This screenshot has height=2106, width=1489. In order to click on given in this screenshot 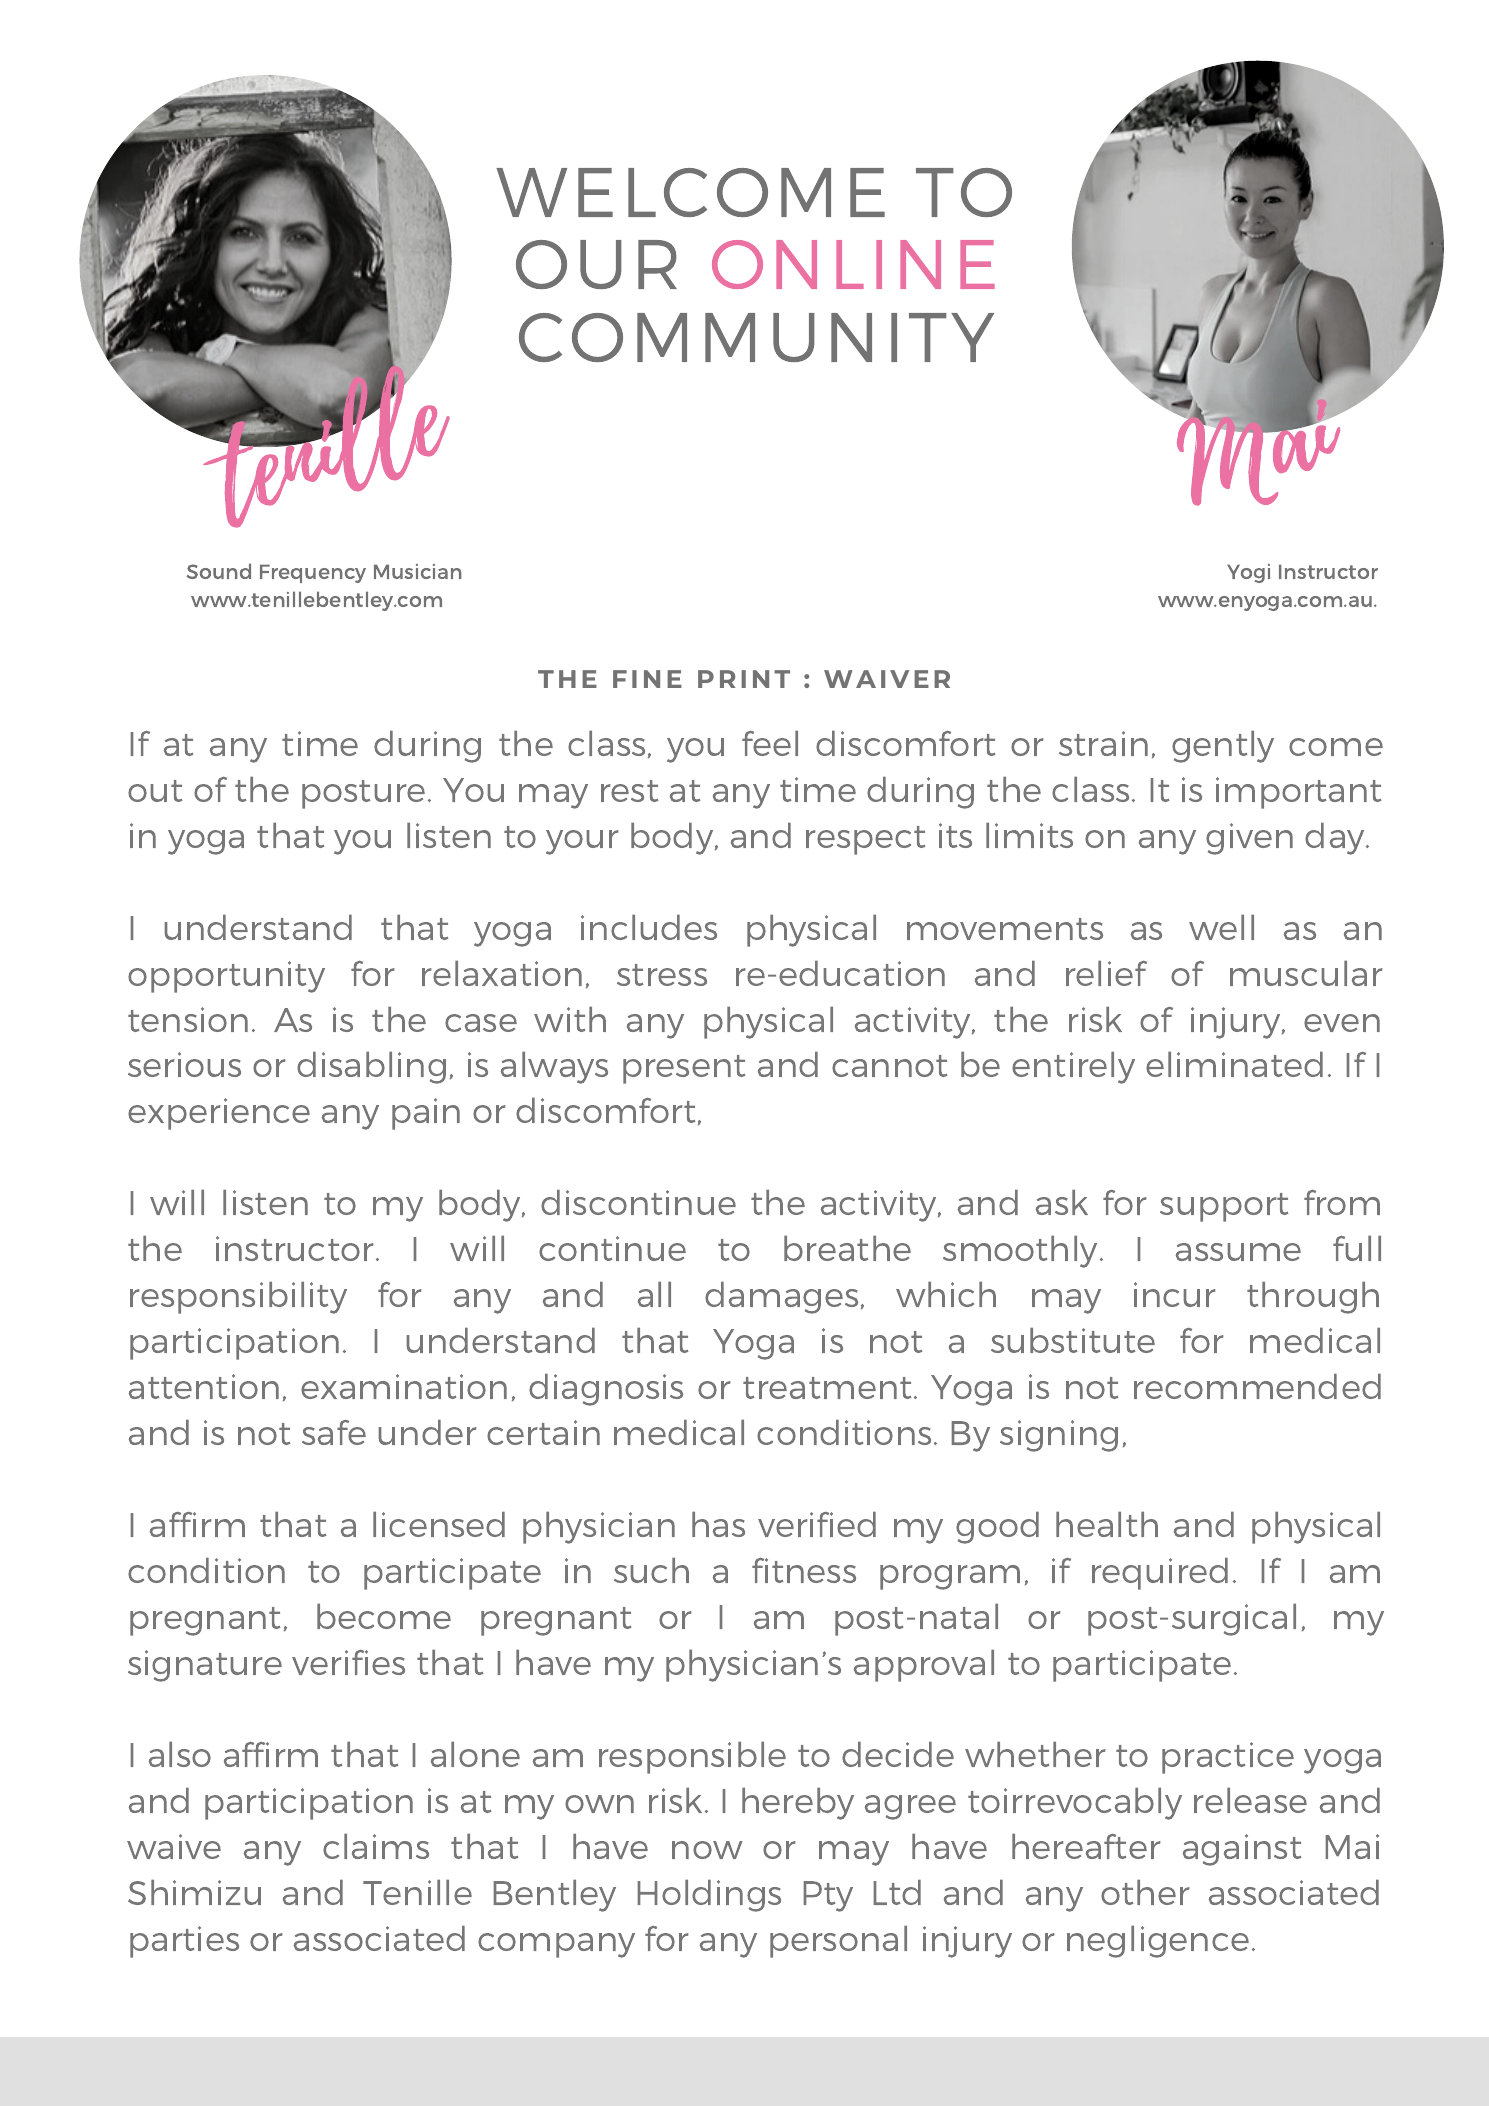, I will do `click(1249, 839)`.
